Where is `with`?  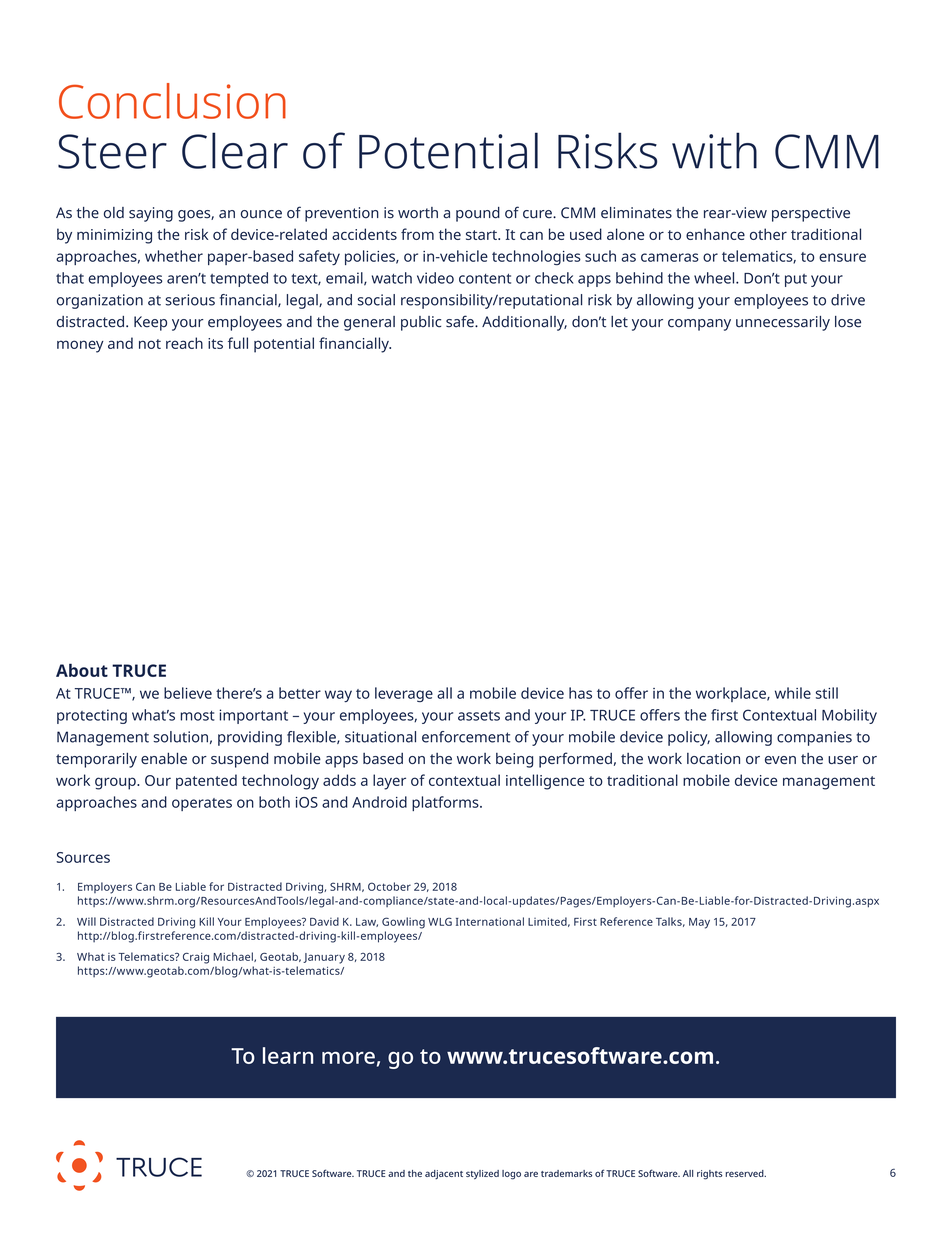
with is located at coordinates (714, 150).
